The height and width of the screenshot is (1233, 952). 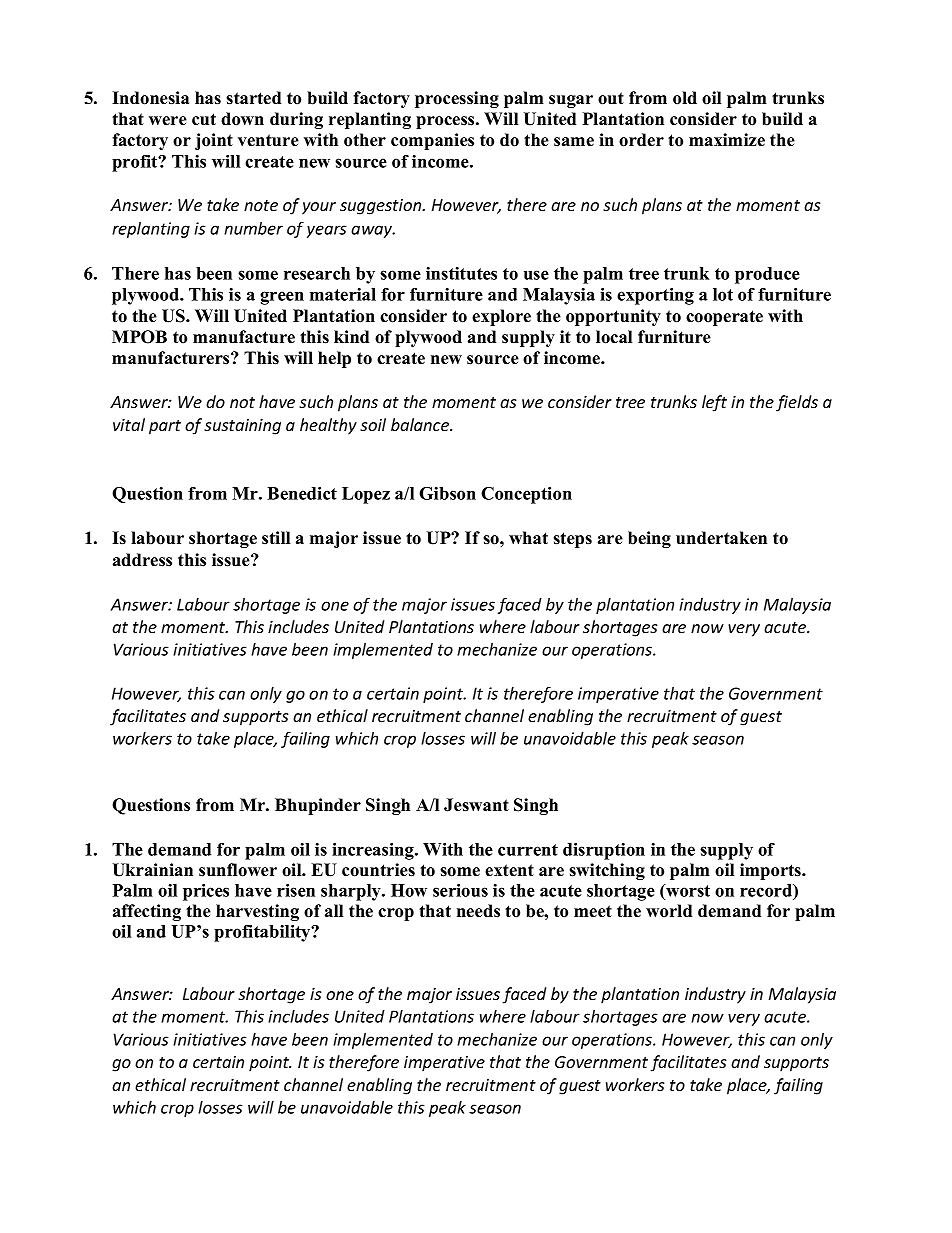 I want to click on left, so click(x=714, y=403).
